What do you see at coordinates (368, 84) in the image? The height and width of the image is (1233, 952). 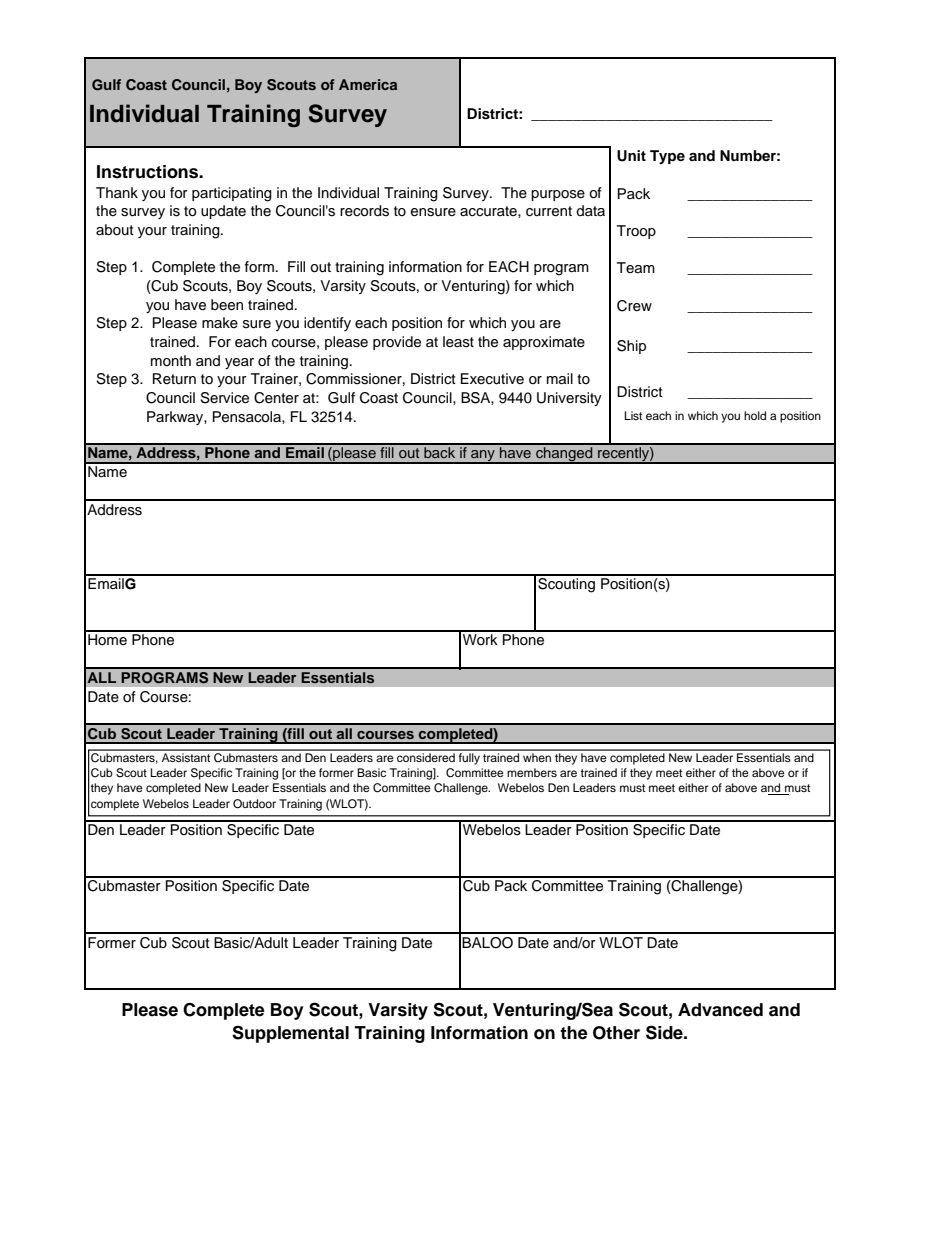 I see `America` at bounding box center [368, 84].
